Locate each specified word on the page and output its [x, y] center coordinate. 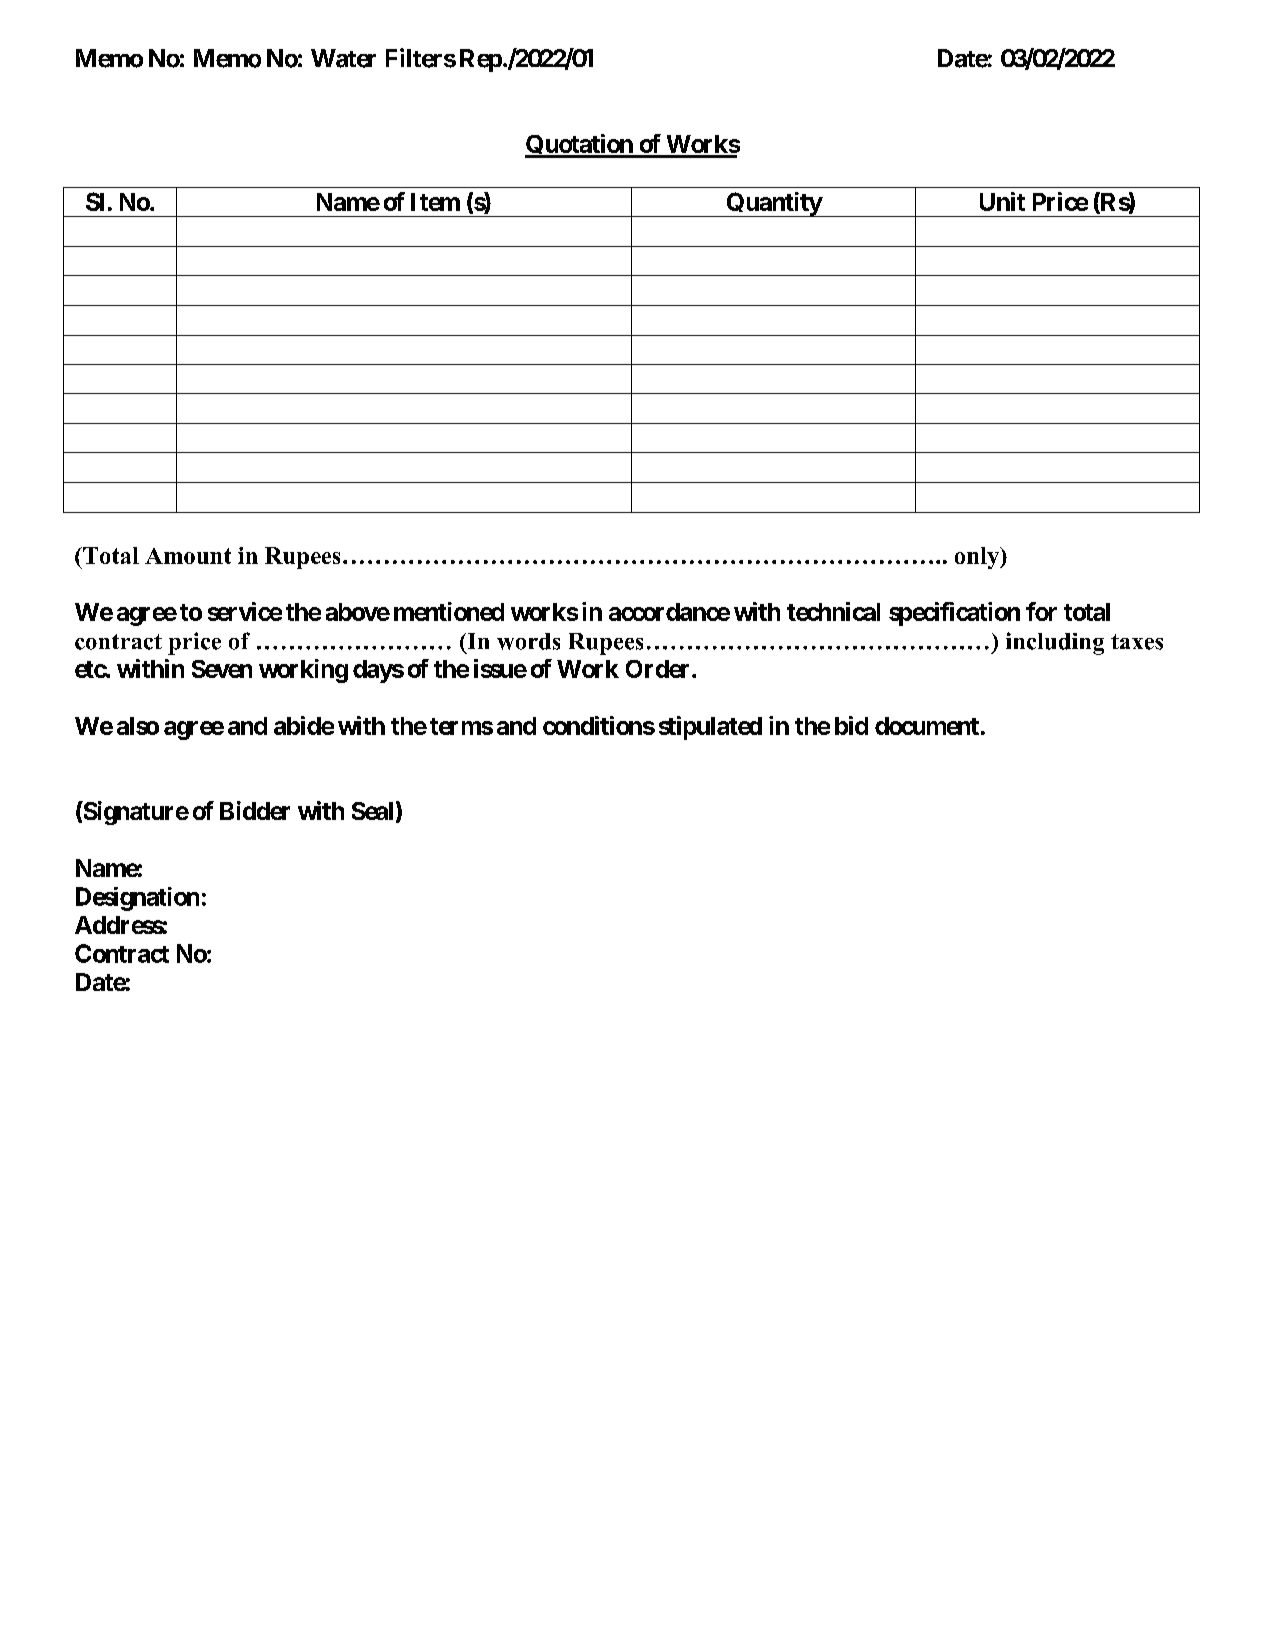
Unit [1002, 201]
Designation [137, 899]
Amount [188, 556]
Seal [372, 811]
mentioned [449, 611]
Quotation [579, 146]
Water [343, 58]
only [978, 558]
